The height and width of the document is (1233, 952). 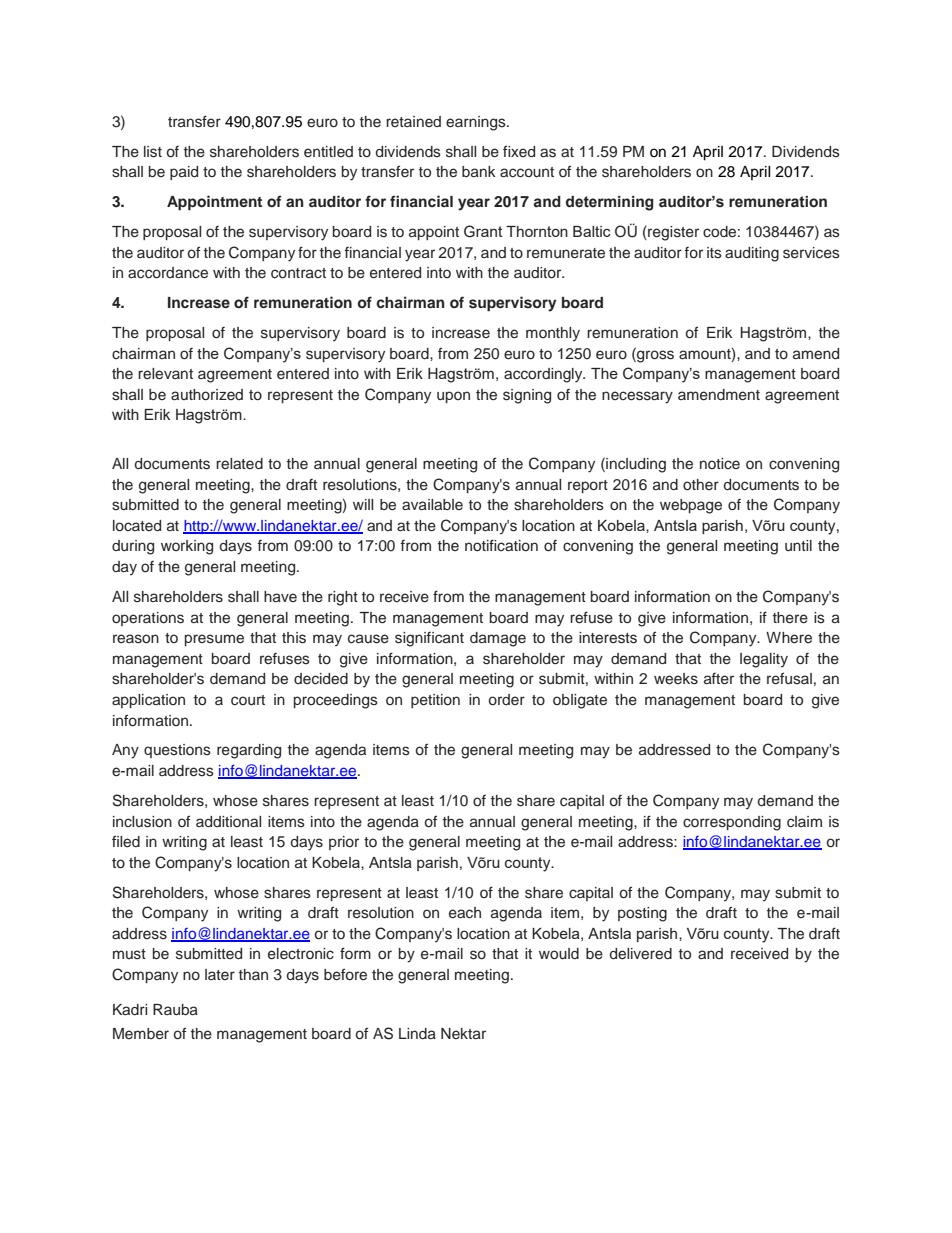 I want to click on bank, so click(x=479, y=171).
